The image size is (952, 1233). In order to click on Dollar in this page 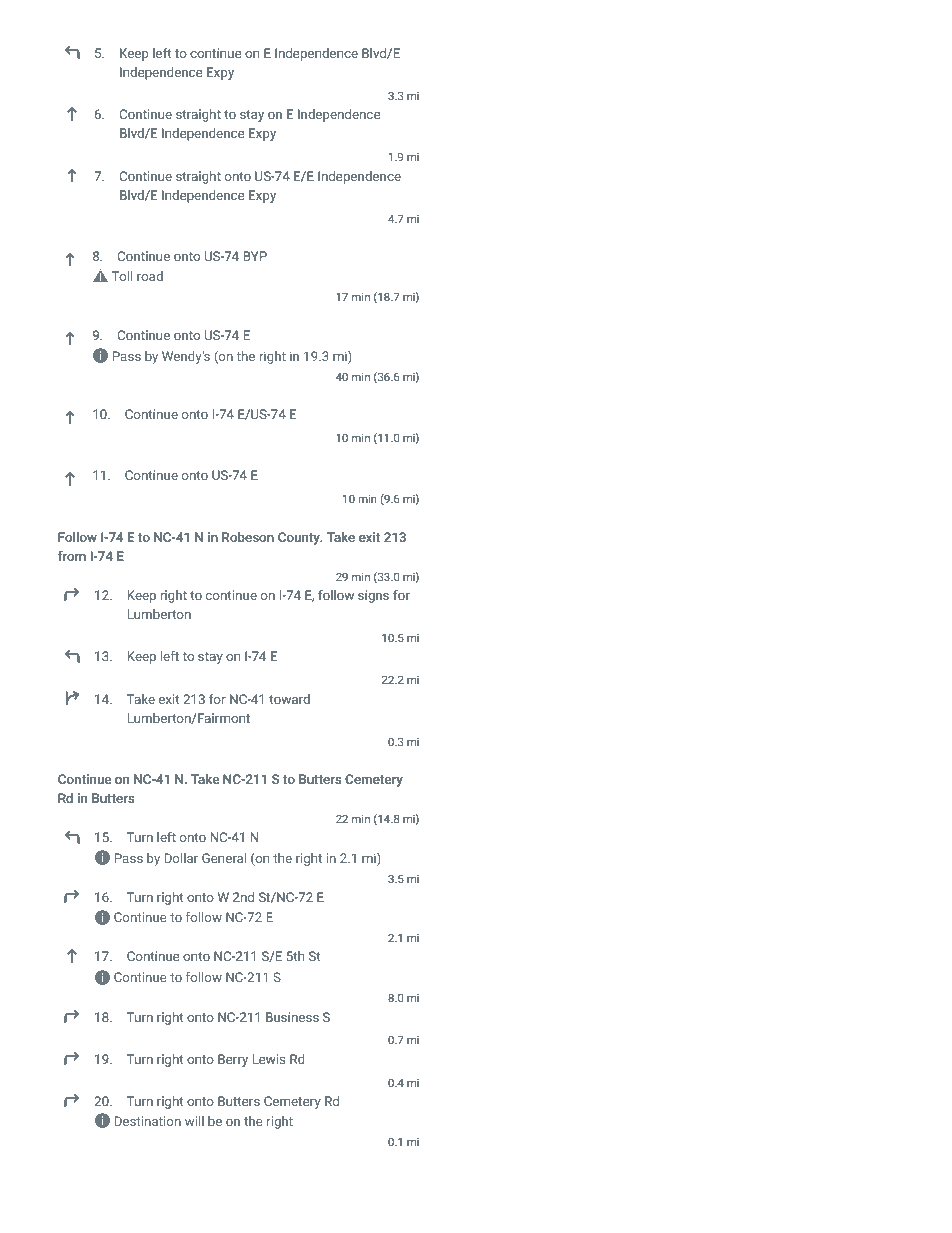, I will do `click(181, 858)`.
